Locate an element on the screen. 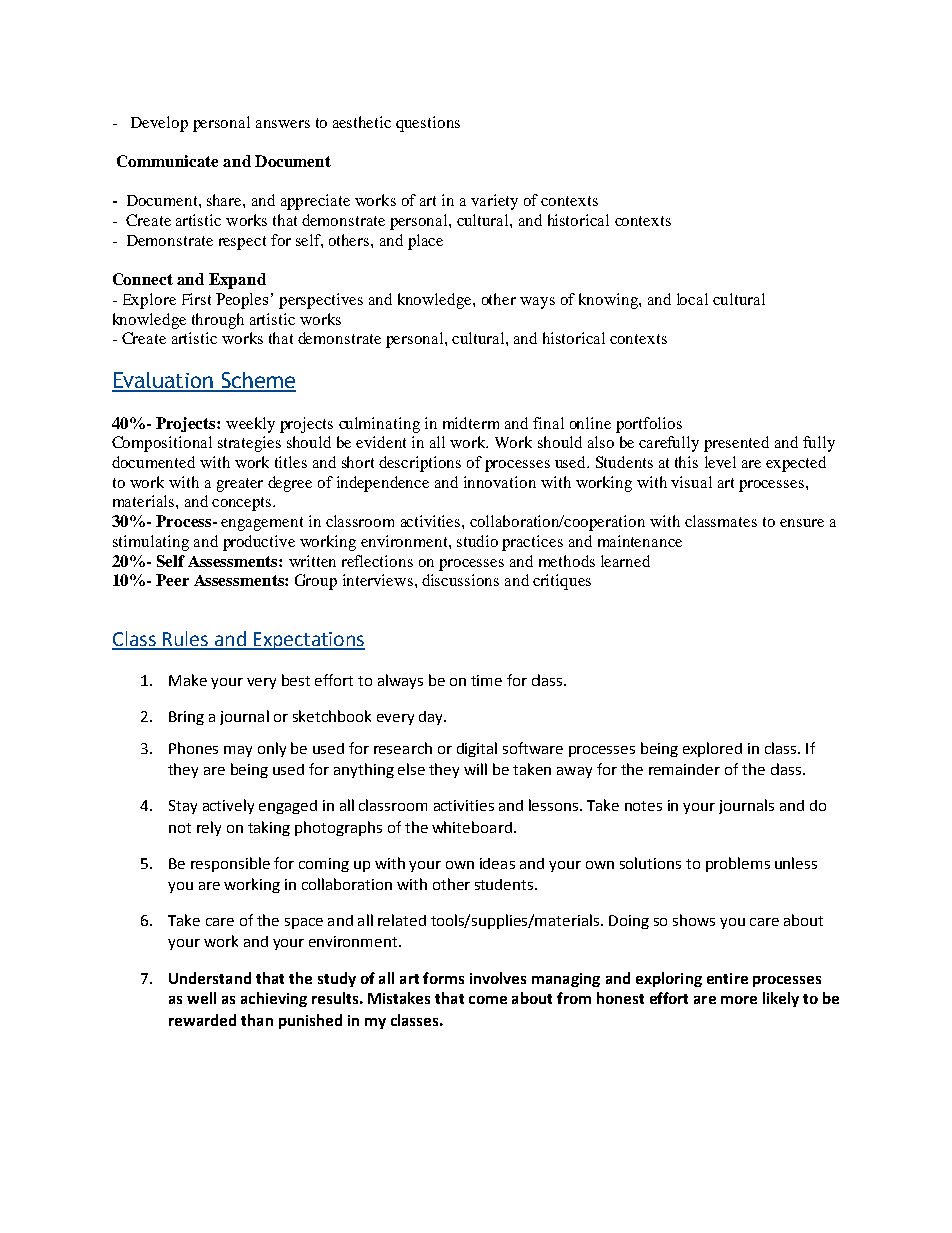 The image size is (952, 1233). Communicate is located at coordinates (167, 161).
